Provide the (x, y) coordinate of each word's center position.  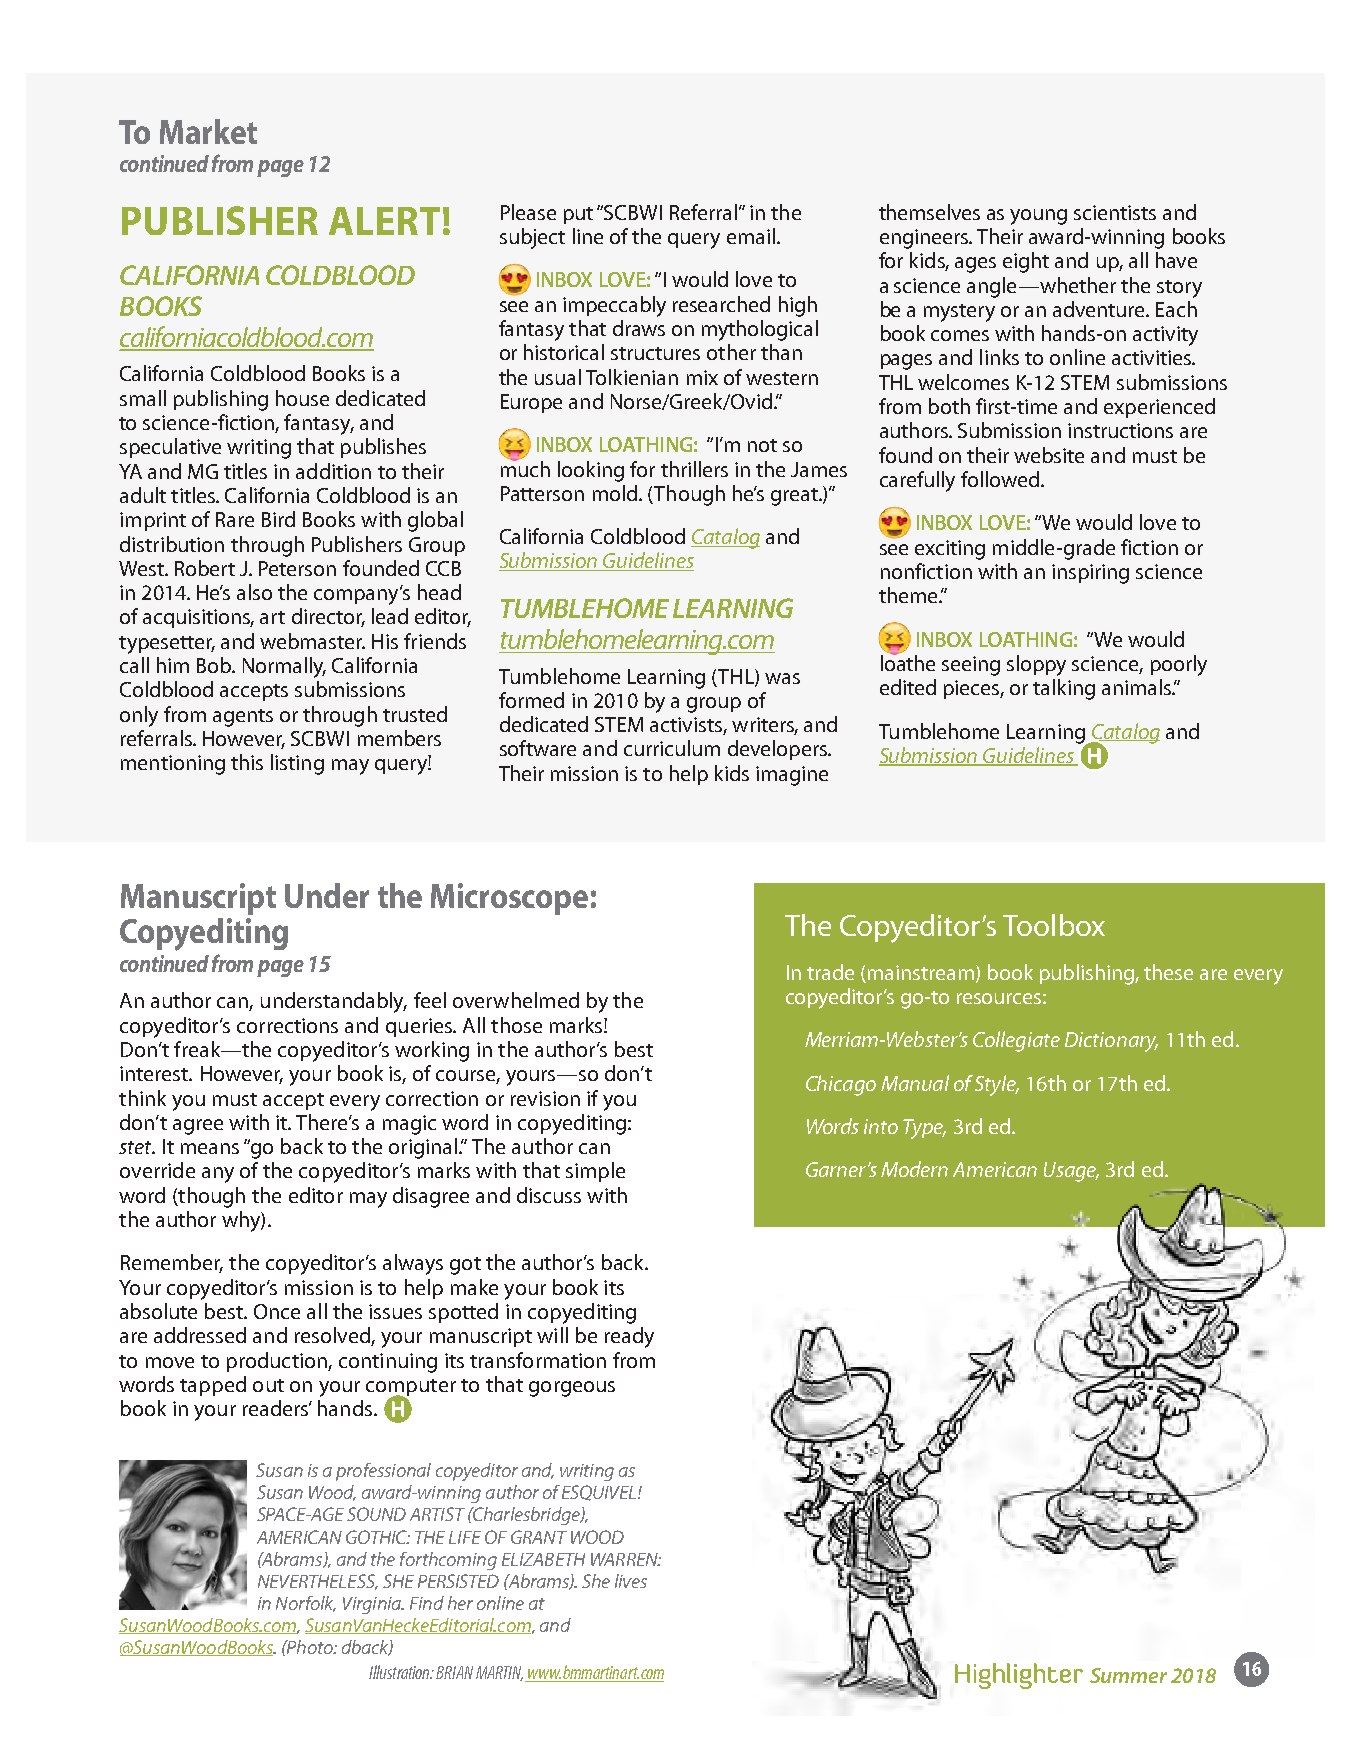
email (751, 236)
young (1038, 217)
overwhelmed (516, 1000)
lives (631, 1581)
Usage (1071, 1172)
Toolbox (1054, 925)
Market (208, 131)
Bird (278, 519)
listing (297, 764)
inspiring (1090, 574)
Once (277, 1311)
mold (615, 493)
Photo (310, 1647)
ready (629, 1337)
